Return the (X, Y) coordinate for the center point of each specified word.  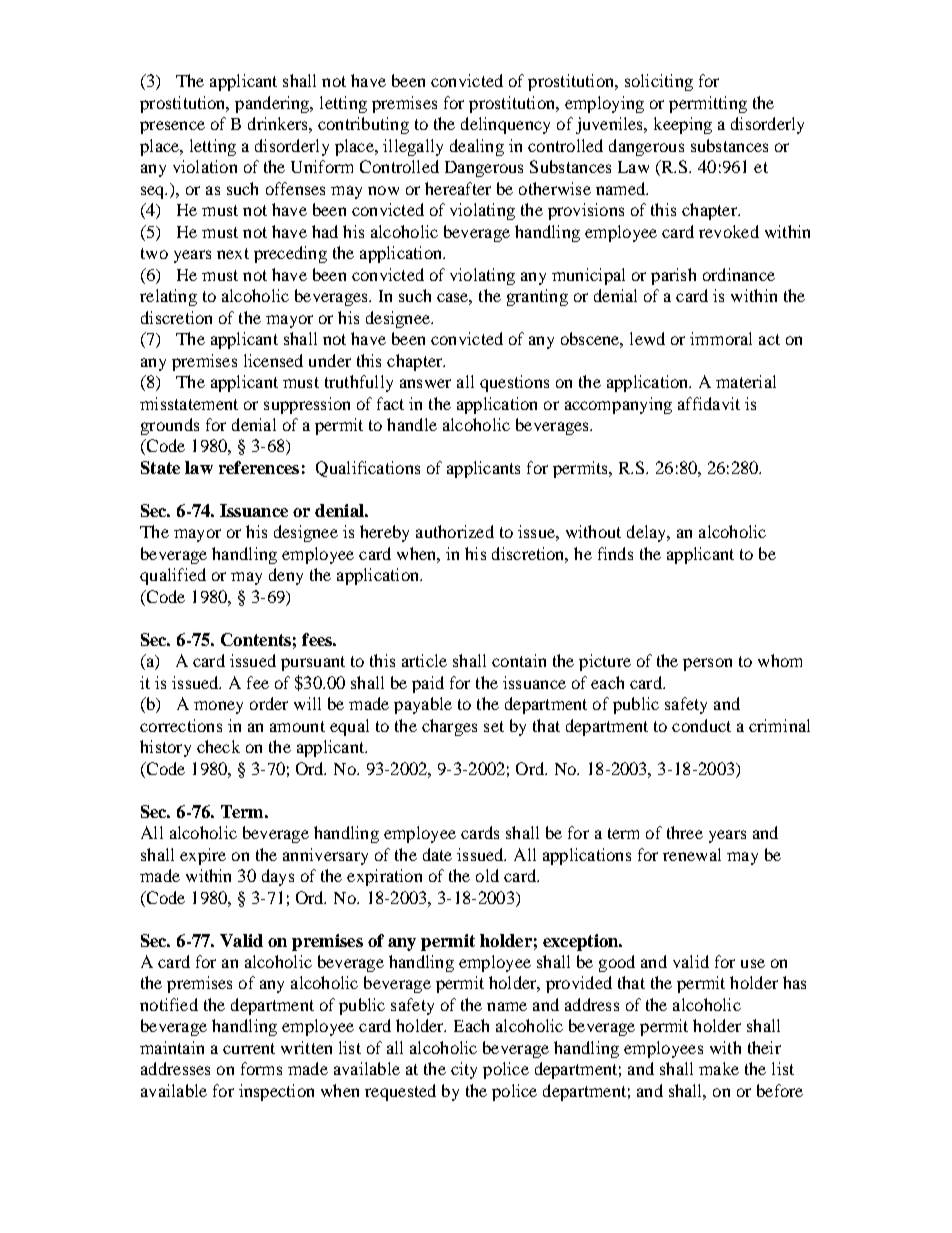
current (249, 1048)
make (719, 1068)
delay (648, 533)
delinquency (505, 125)
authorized (455, 531)
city (464, 1070)
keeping (683, 125)
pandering (273, 104)
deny (286, 576)
